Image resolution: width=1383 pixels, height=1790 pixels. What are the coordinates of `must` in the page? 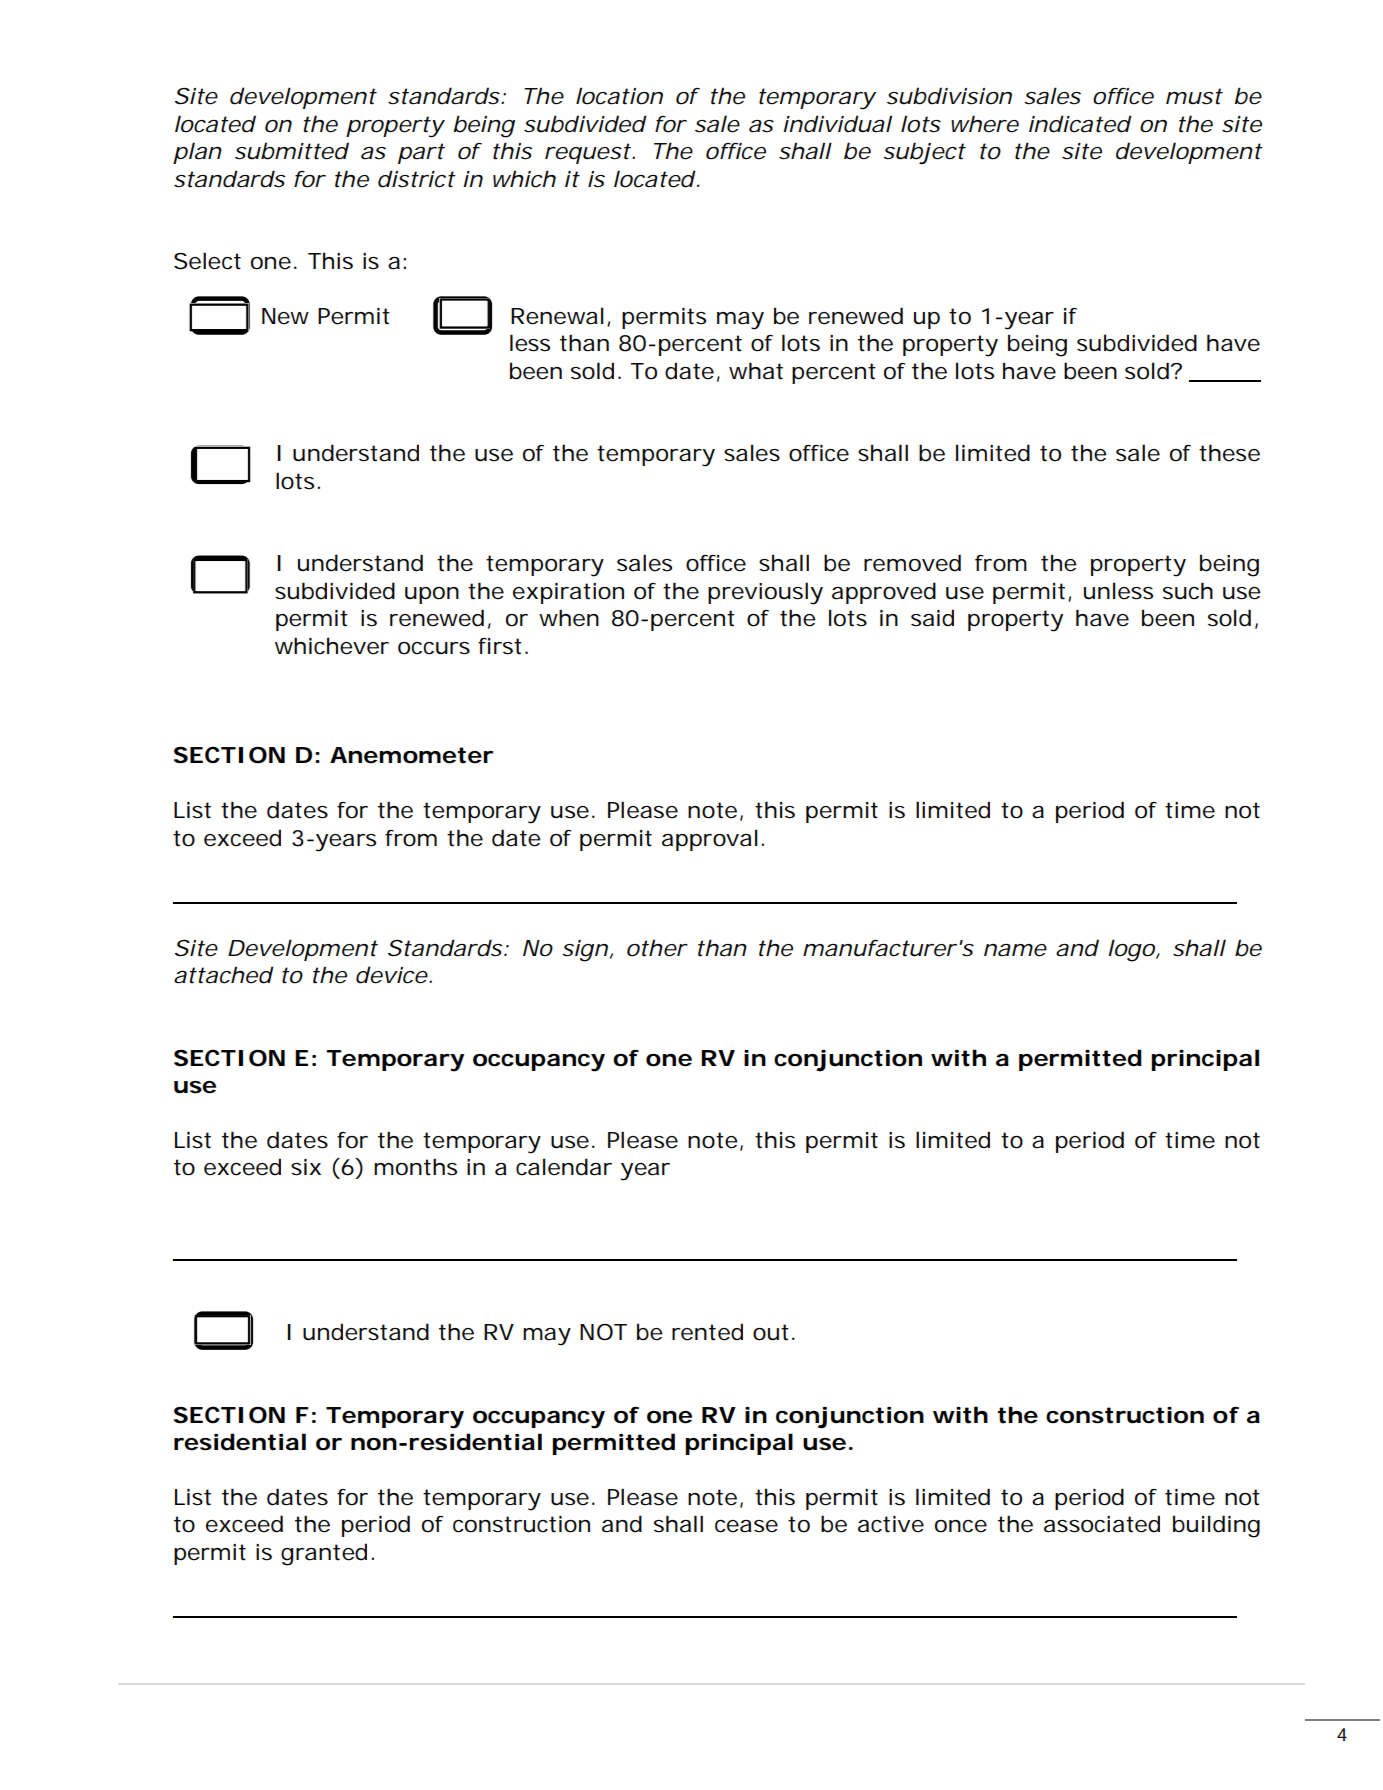 It's located at (1194, 96).
